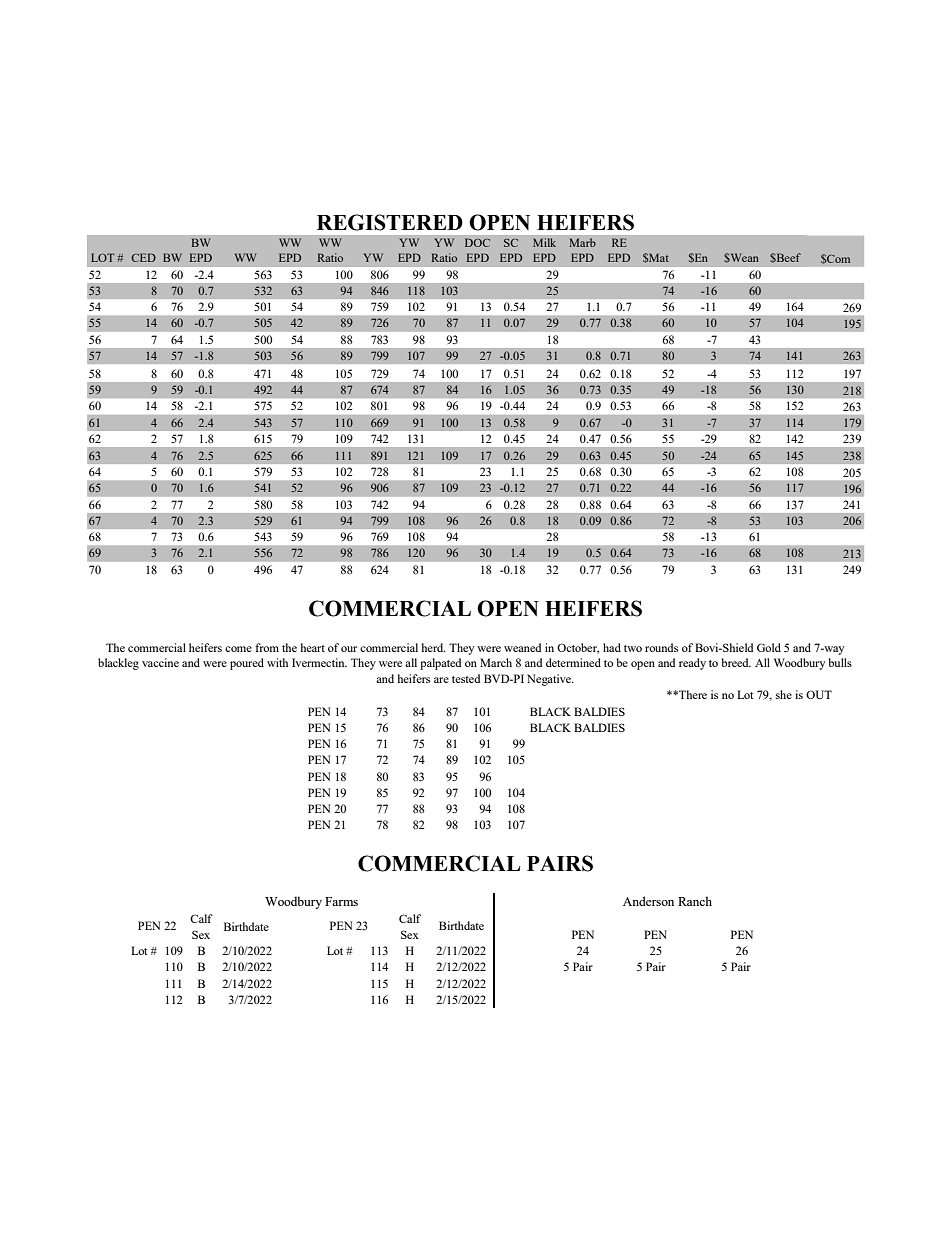 This screenshot has height=1233, width=952. I want to click on DOC, so click(477, 242).
